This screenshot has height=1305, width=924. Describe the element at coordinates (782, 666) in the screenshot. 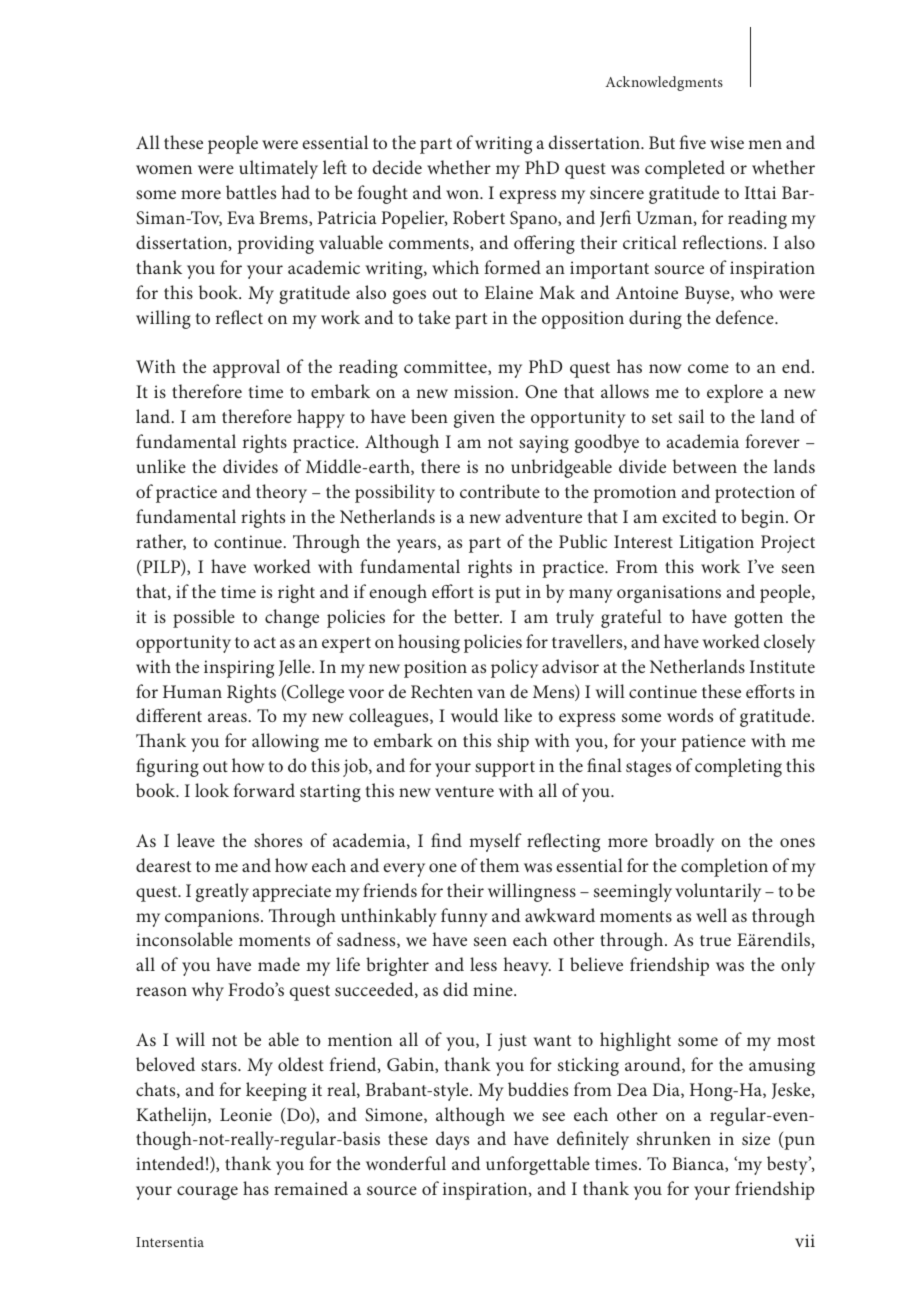

I see `Institute` at that location.
